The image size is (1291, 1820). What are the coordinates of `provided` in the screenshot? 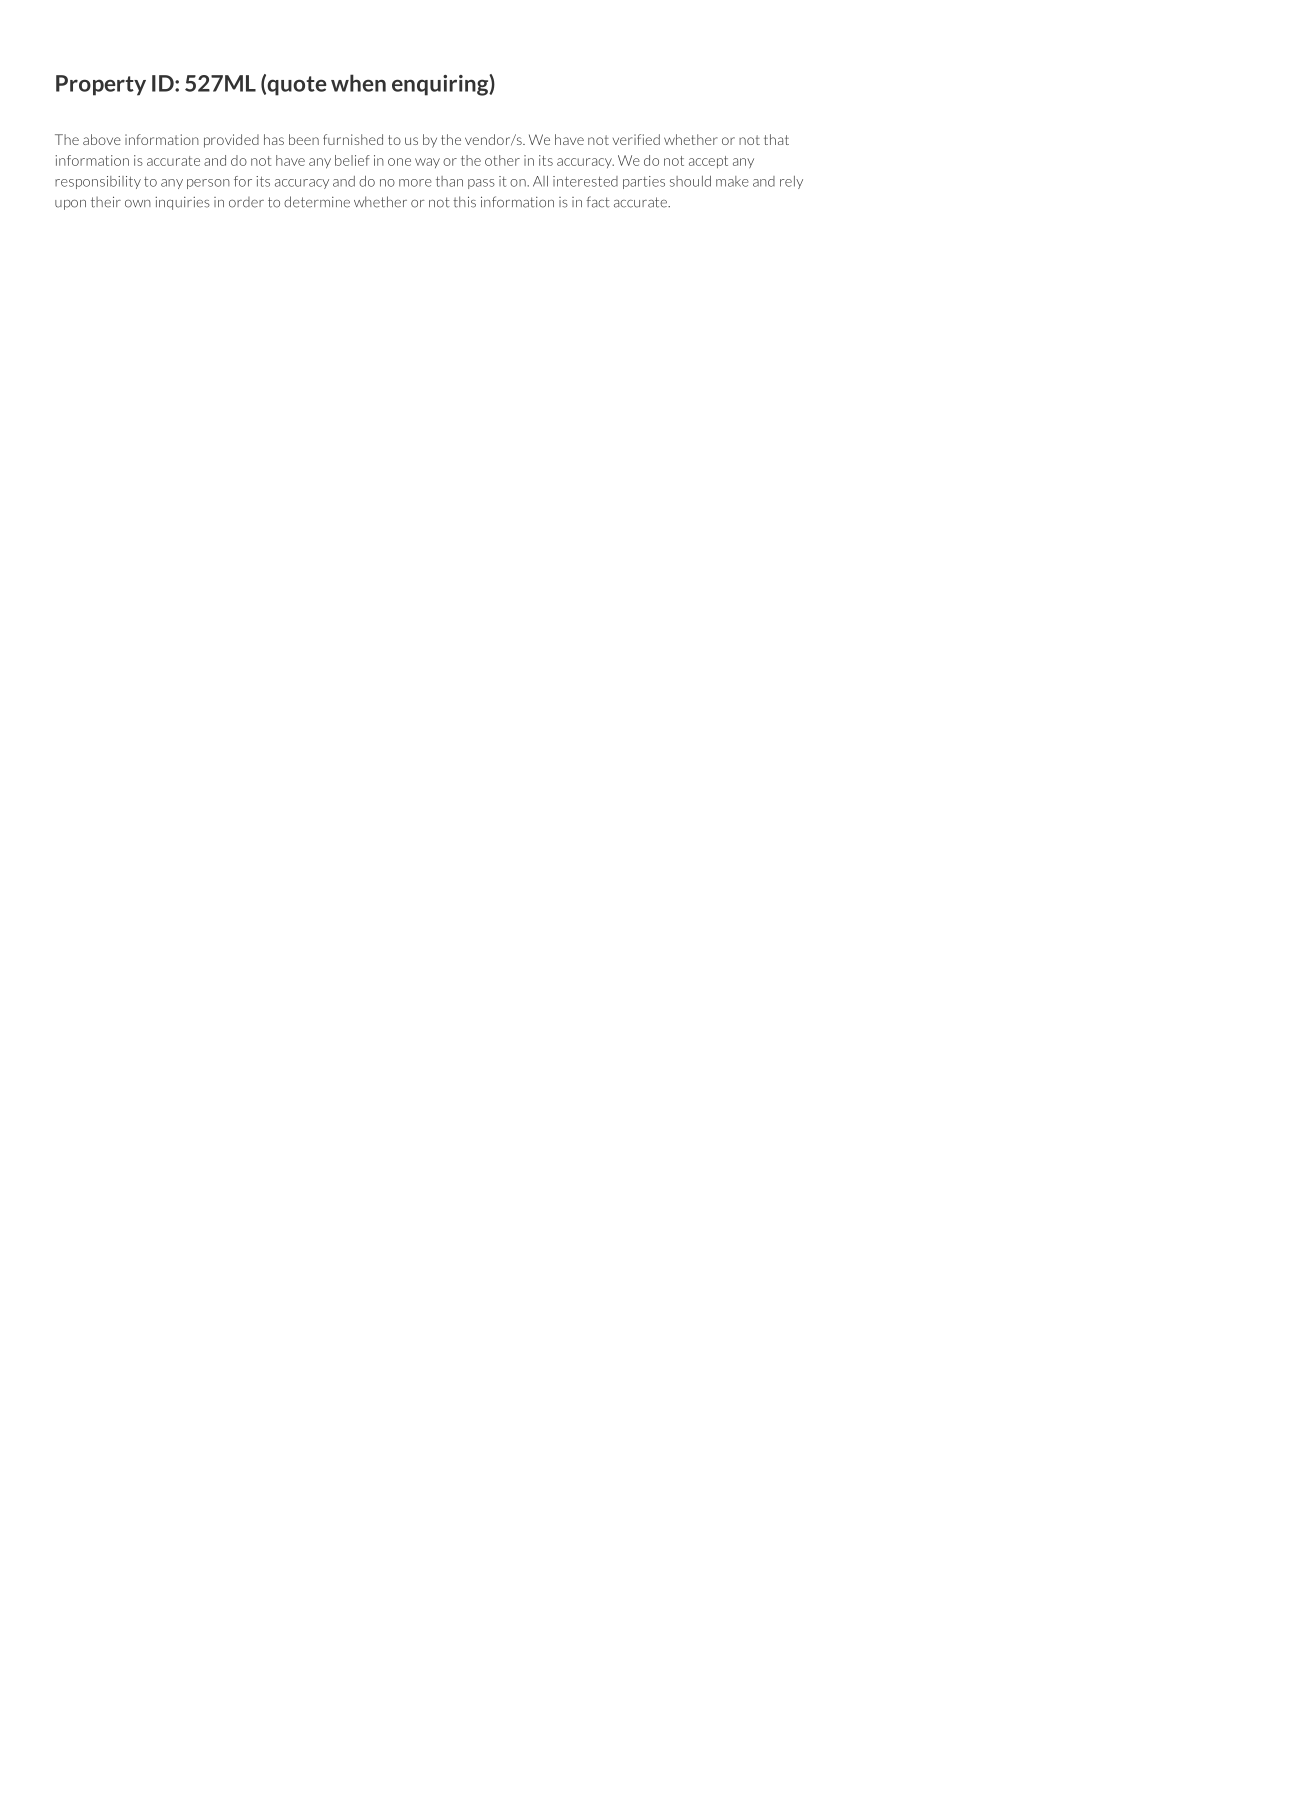 It's located at (231, 141).
